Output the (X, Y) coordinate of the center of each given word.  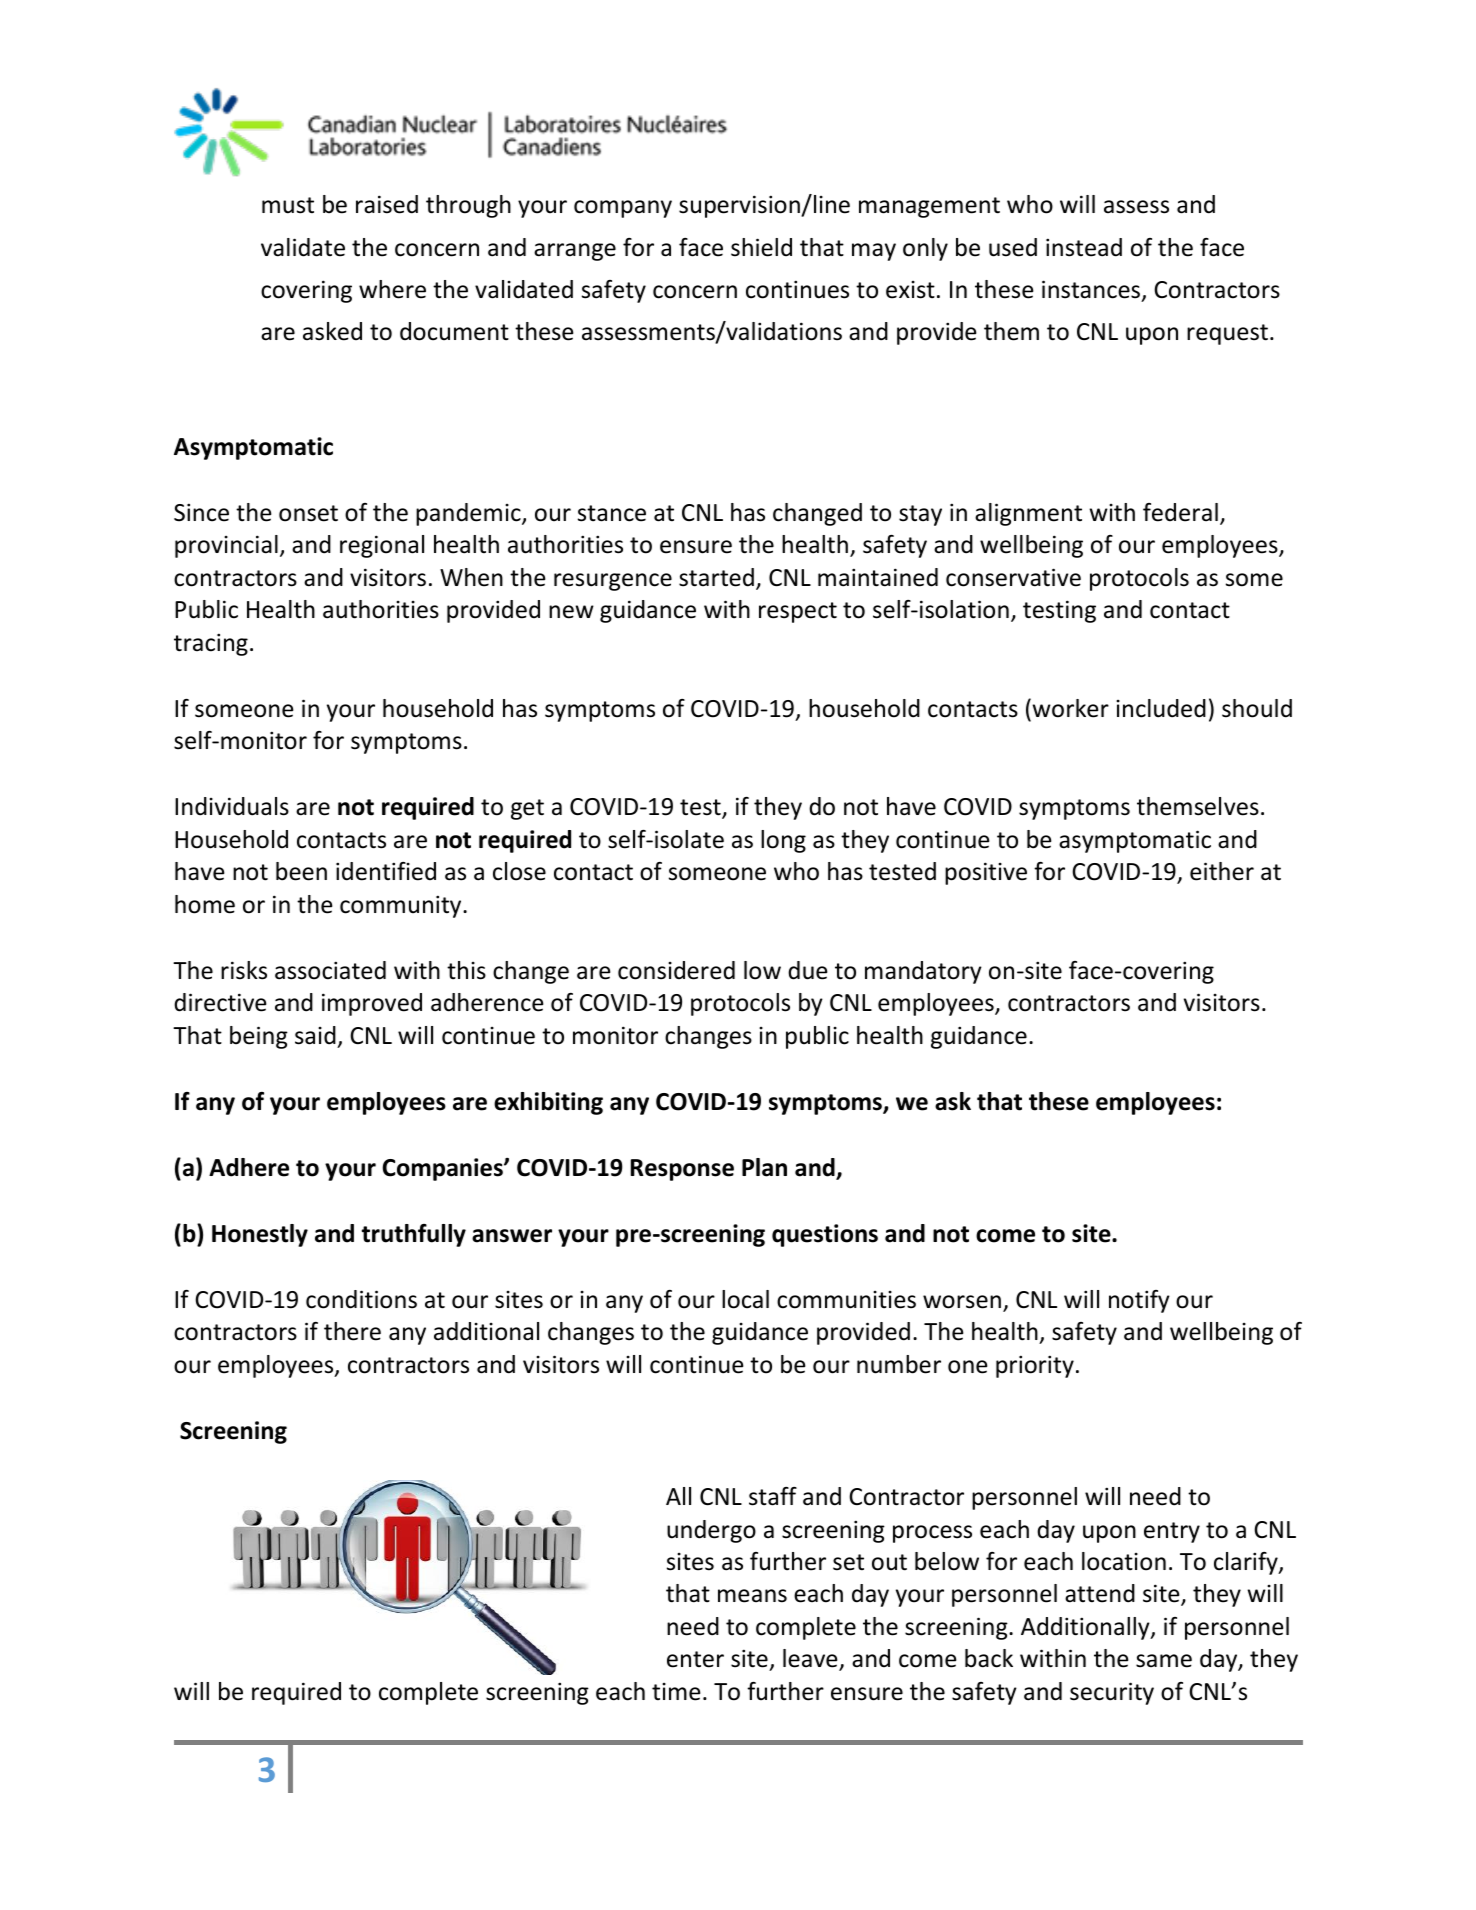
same (1164, 1661)
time (676, 1692)
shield (761, 247)
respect (798, 612)
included (1161, 708)
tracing (211, 644)
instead (1084, 247)
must (288, 205)
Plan (764, 1167)
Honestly (260, 1235)
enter (695, 1659)
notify (1139, 1301)
